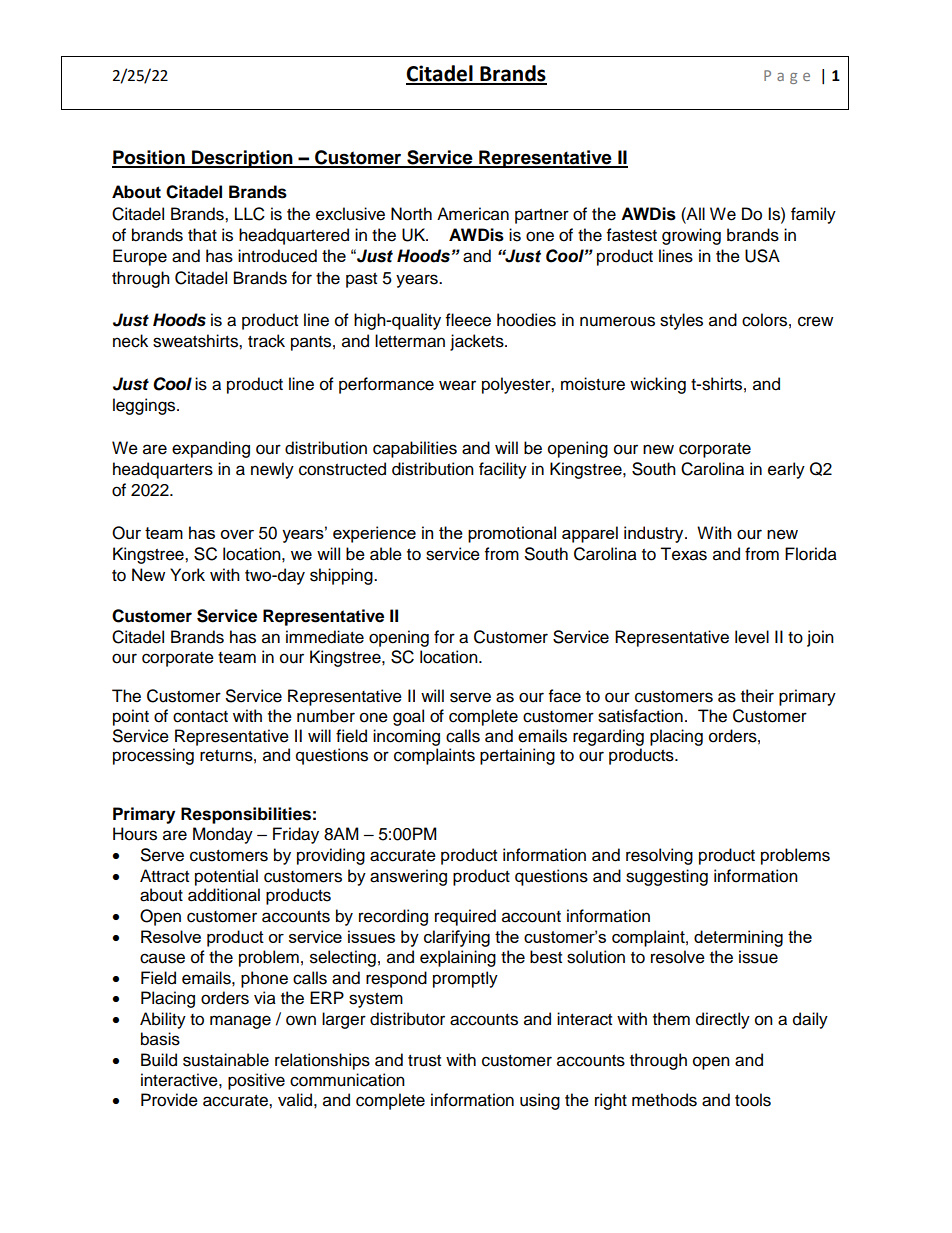 This page has width=952, height=1233. What do you see at coordinates (408, 877) in the page?
I see `answering` at bounding box center [408, 877].
